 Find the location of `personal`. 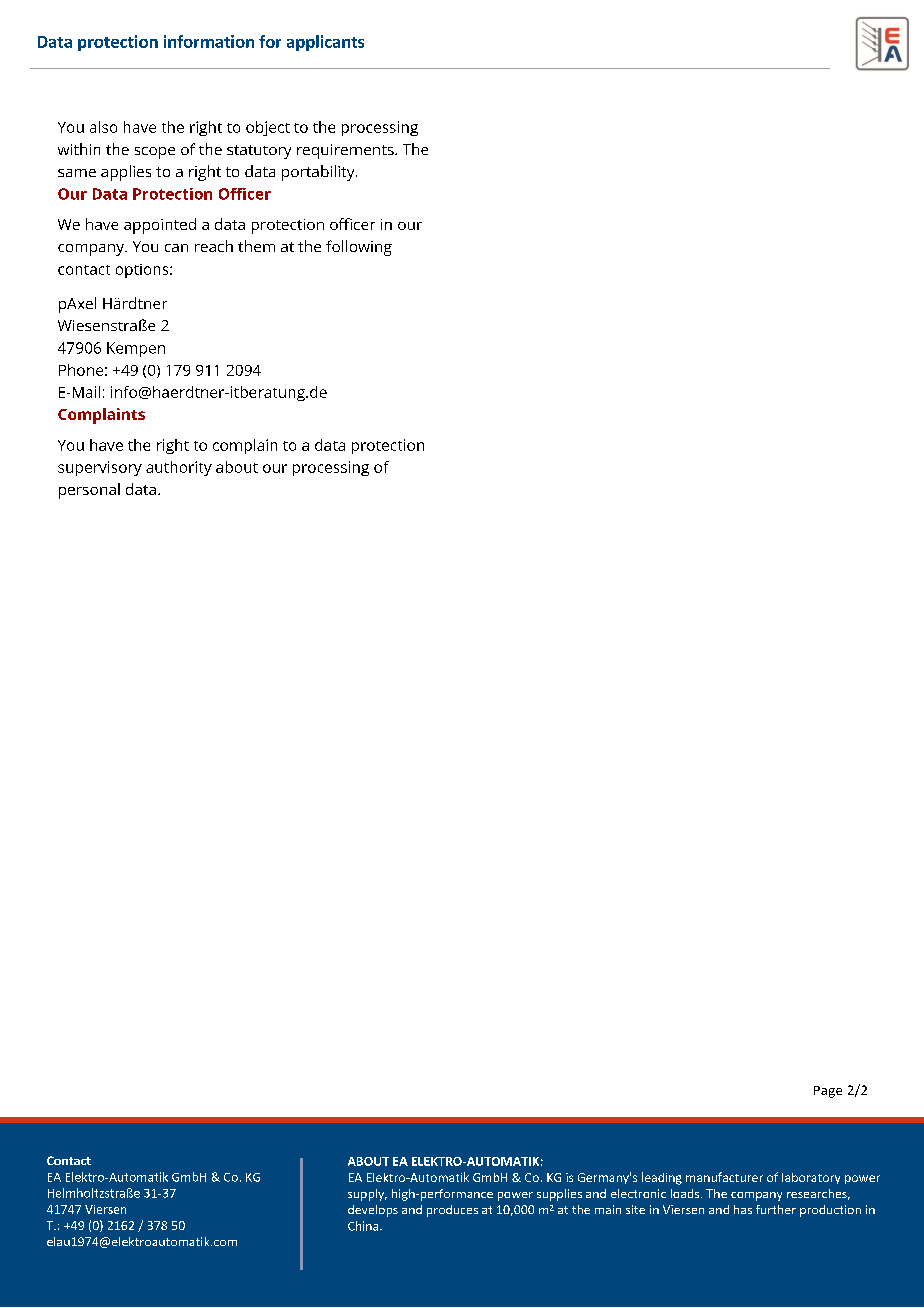

personal is located at coordinates (89, 491).
